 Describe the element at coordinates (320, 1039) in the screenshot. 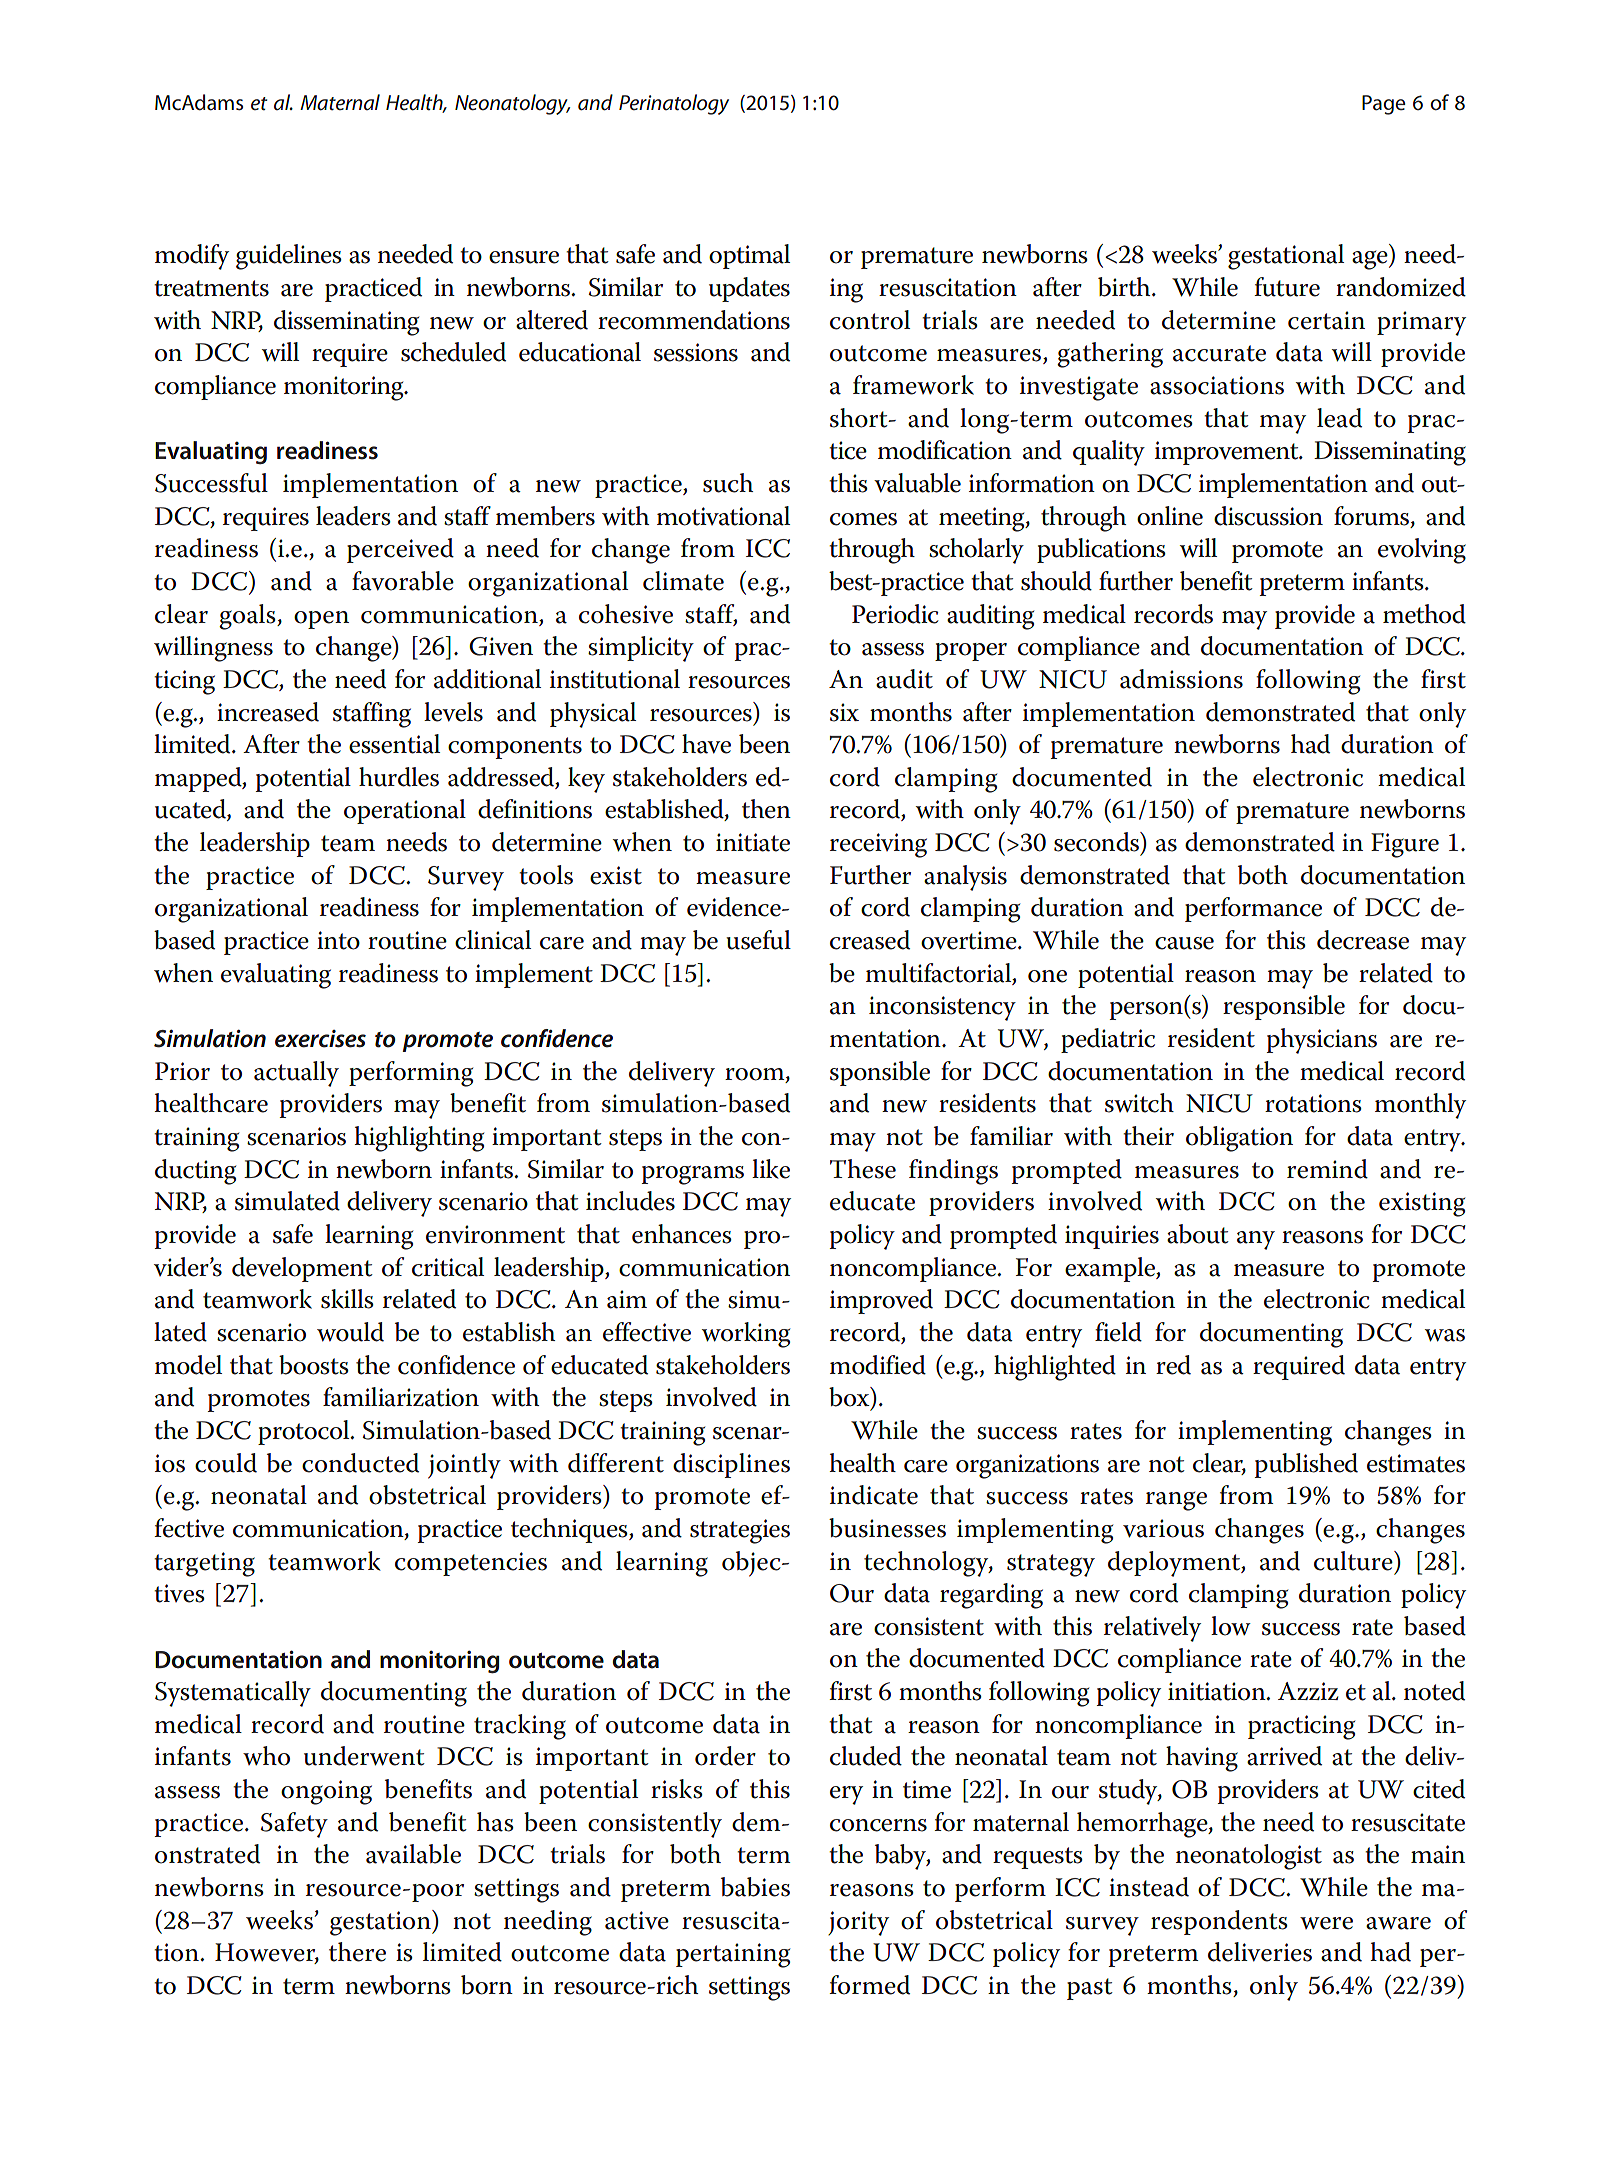

I see `exercises` at that location.
